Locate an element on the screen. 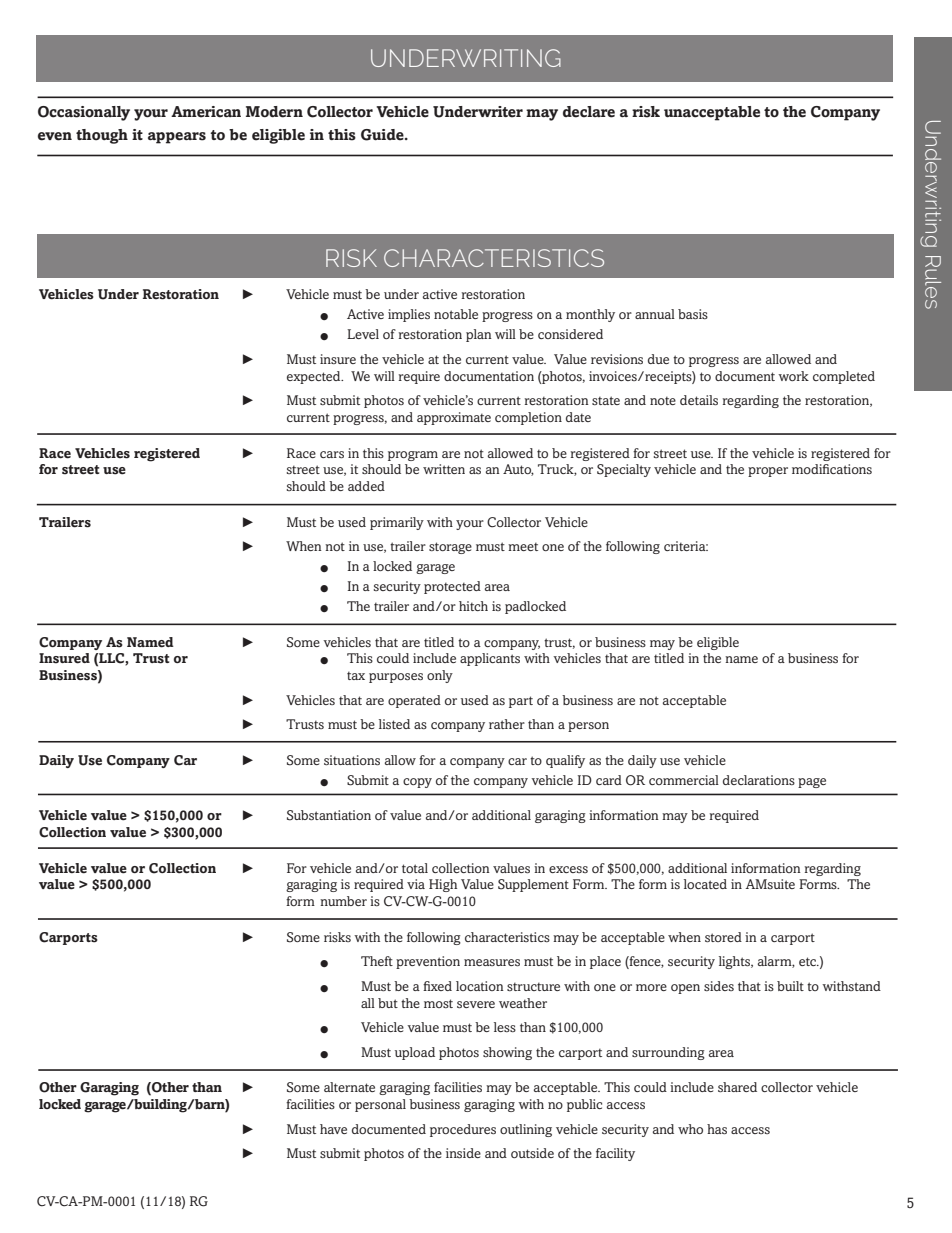 This screenshot has height=1233, width=952. declarations is located at coordinates (759, 780).
